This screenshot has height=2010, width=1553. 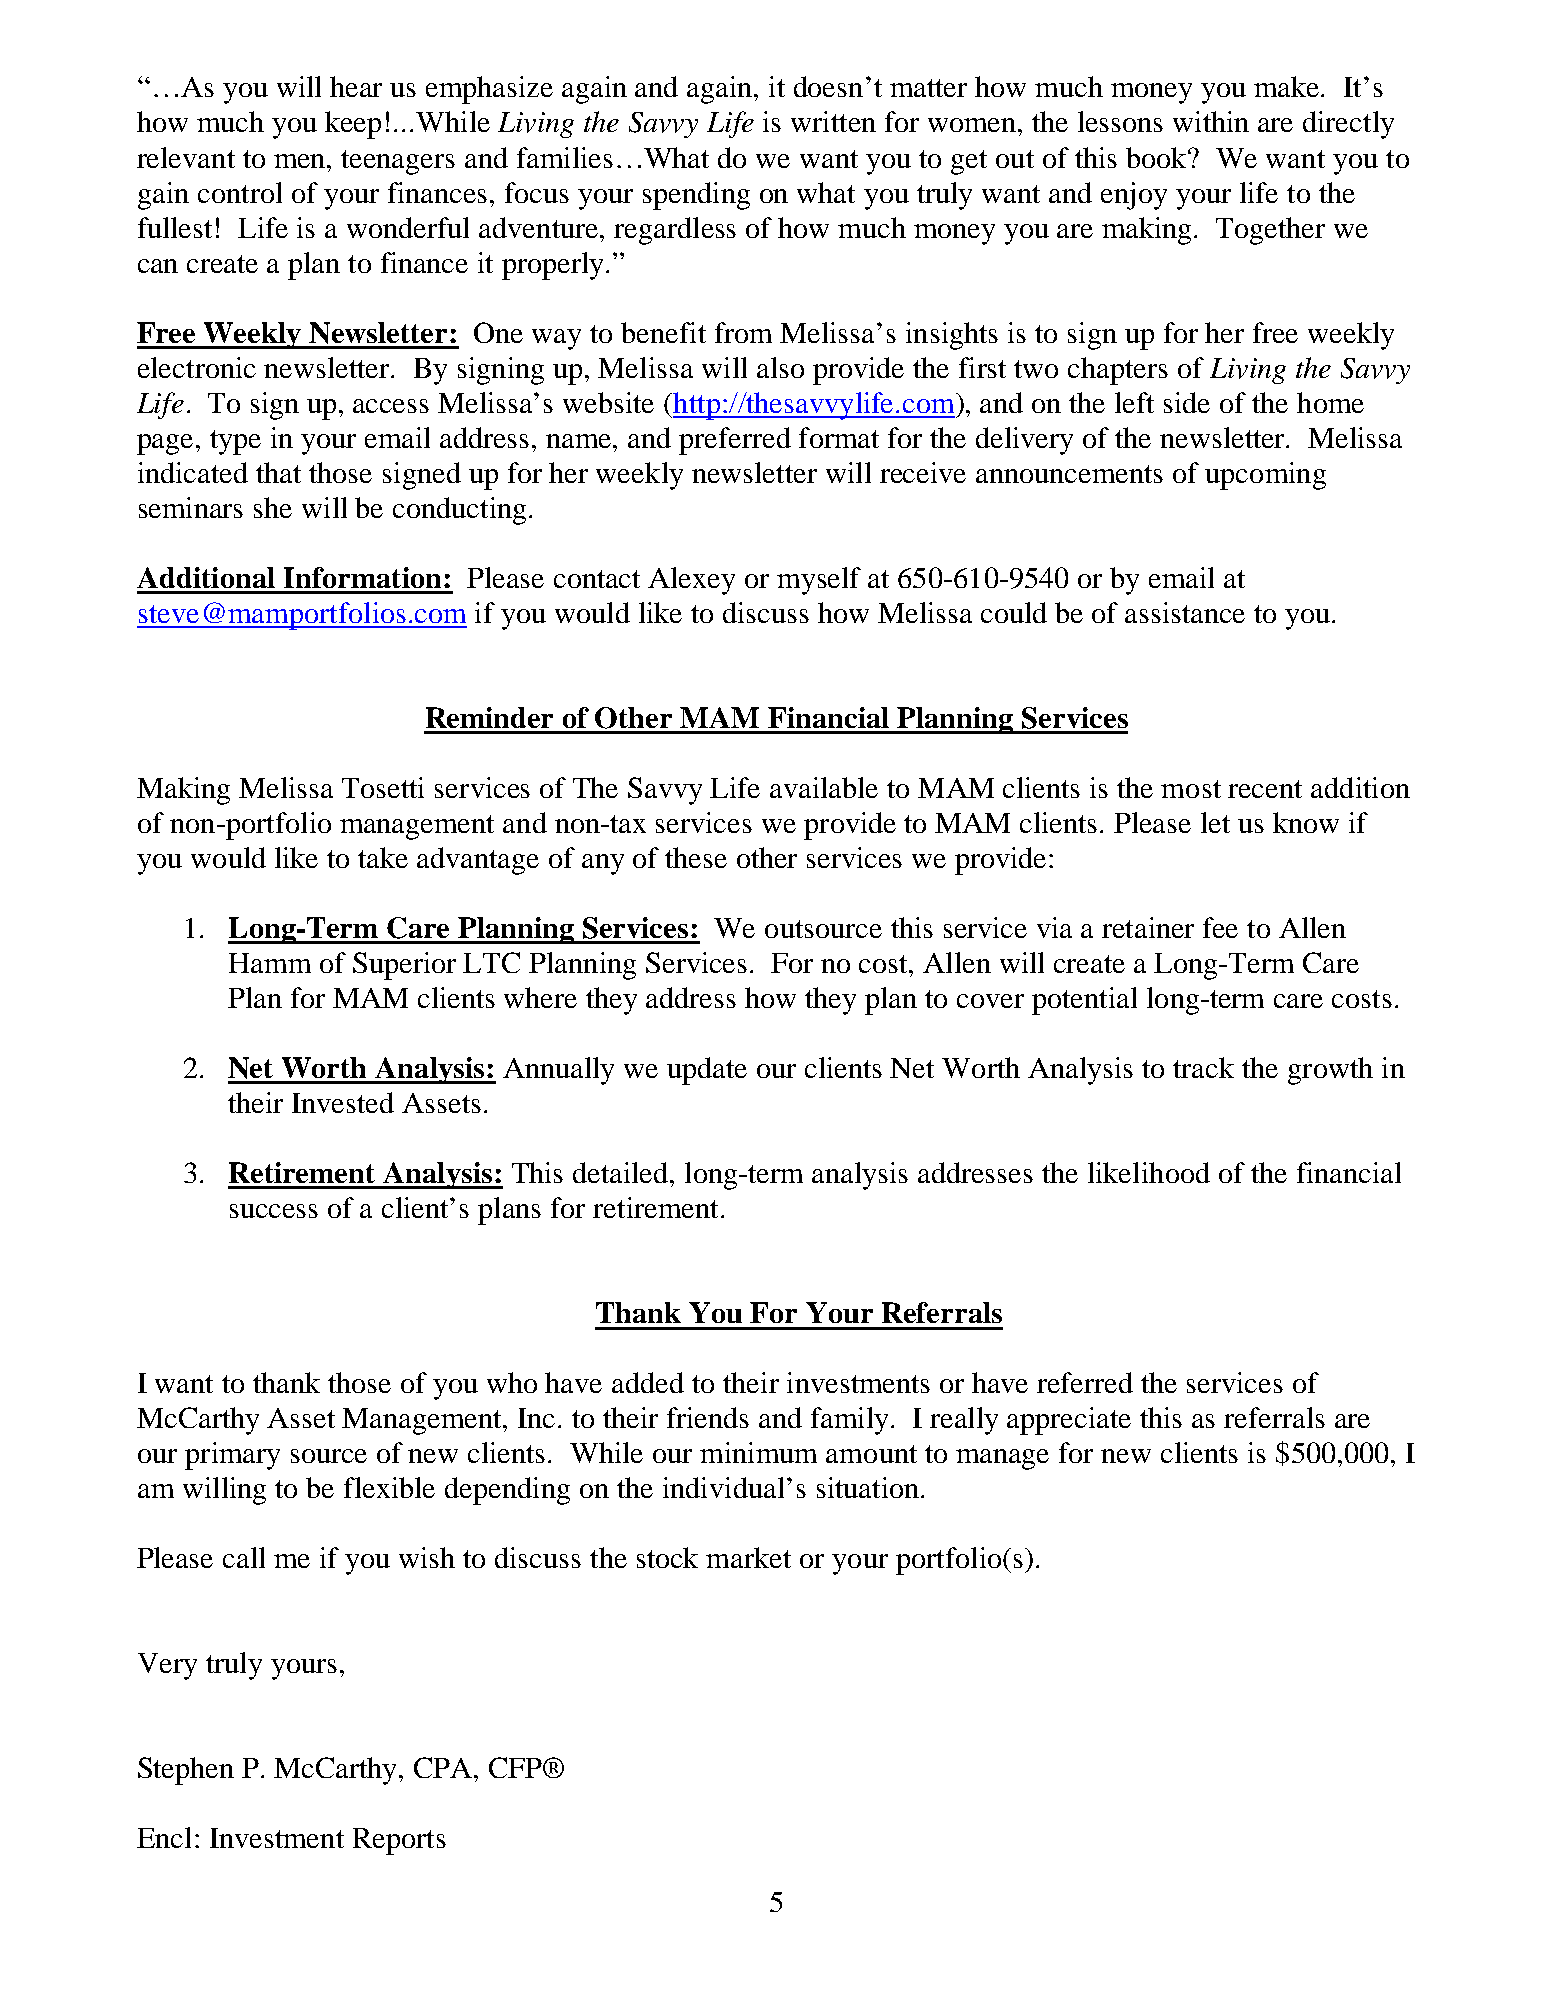 What do you see at coordinates (444, 1767) in the screenshot?
I see `CPA` at bounding box center [444, 1767].
